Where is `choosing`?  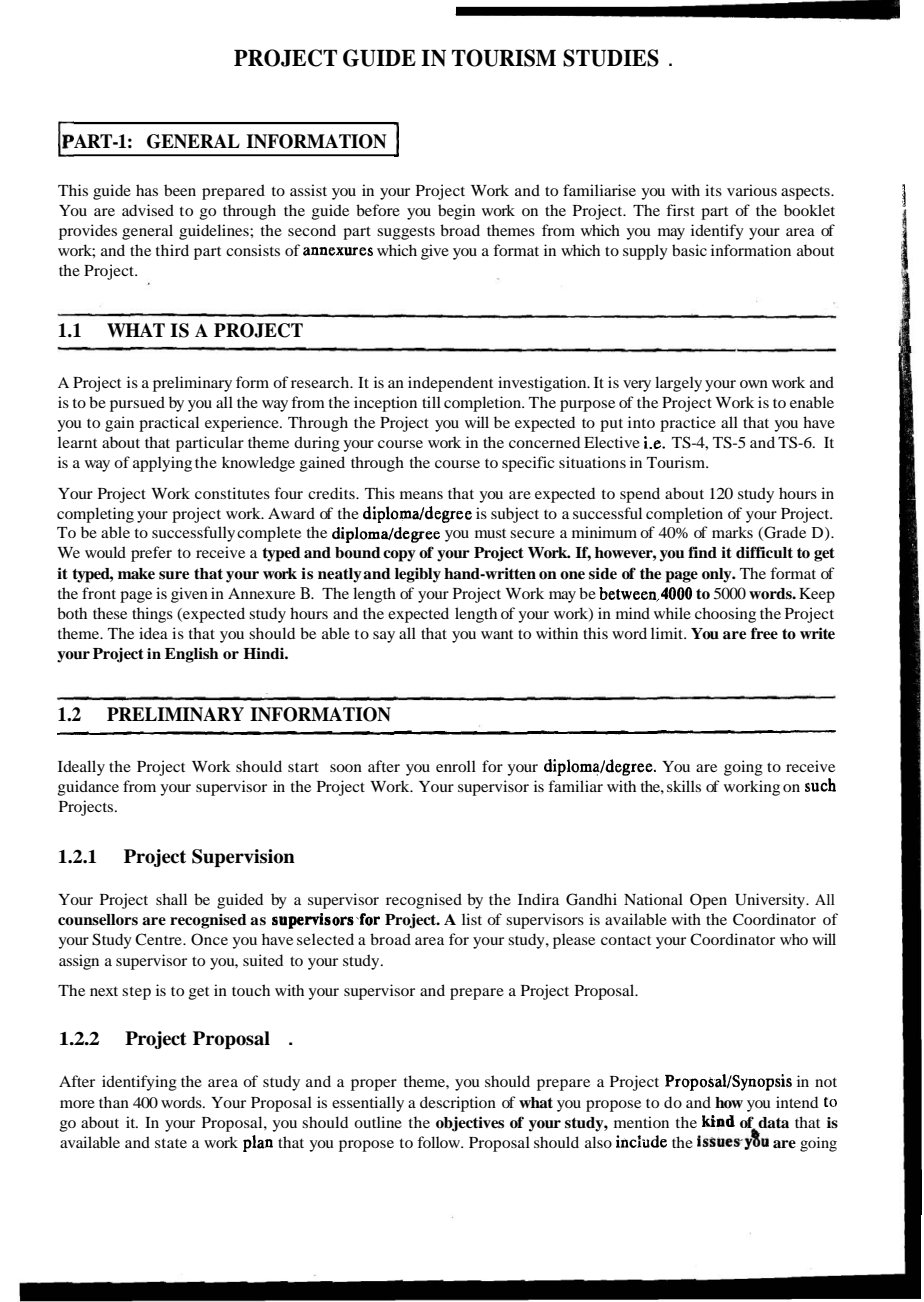
choosing is located at coordinates (725, 615).
